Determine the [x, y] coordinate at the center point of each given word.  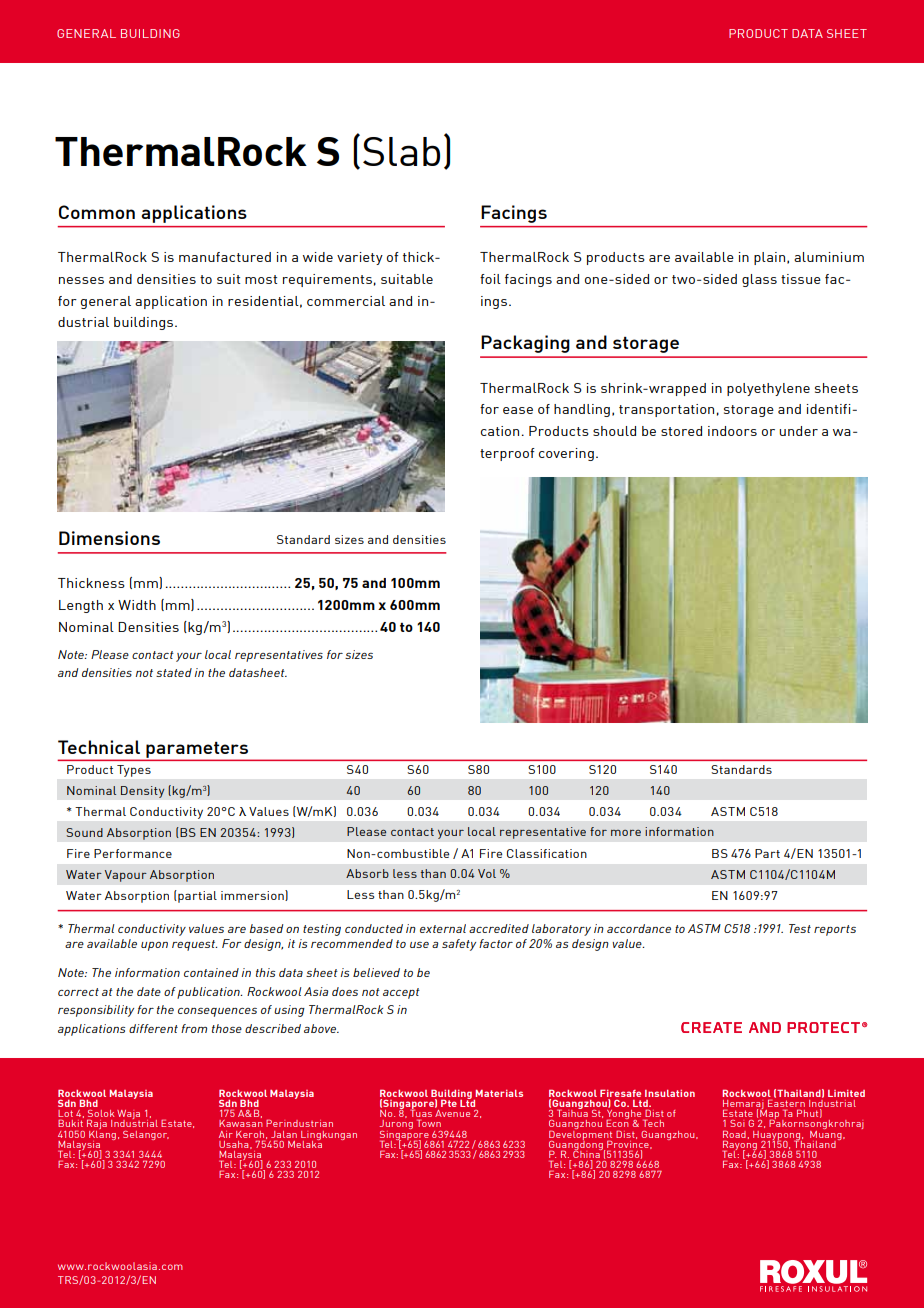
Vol [487, 873]
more [626, 833]
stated [174, 672]
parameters [197, 751]
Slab [401, 151]
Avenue [452, 1113]
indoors [732, 431]
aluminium [829, 257]
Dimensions [109, 538]
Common [97, 212]
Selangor [146, 1135]
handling [582, 410]
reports [835, 930]
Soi [737, 1123]
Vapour [126, 876]
